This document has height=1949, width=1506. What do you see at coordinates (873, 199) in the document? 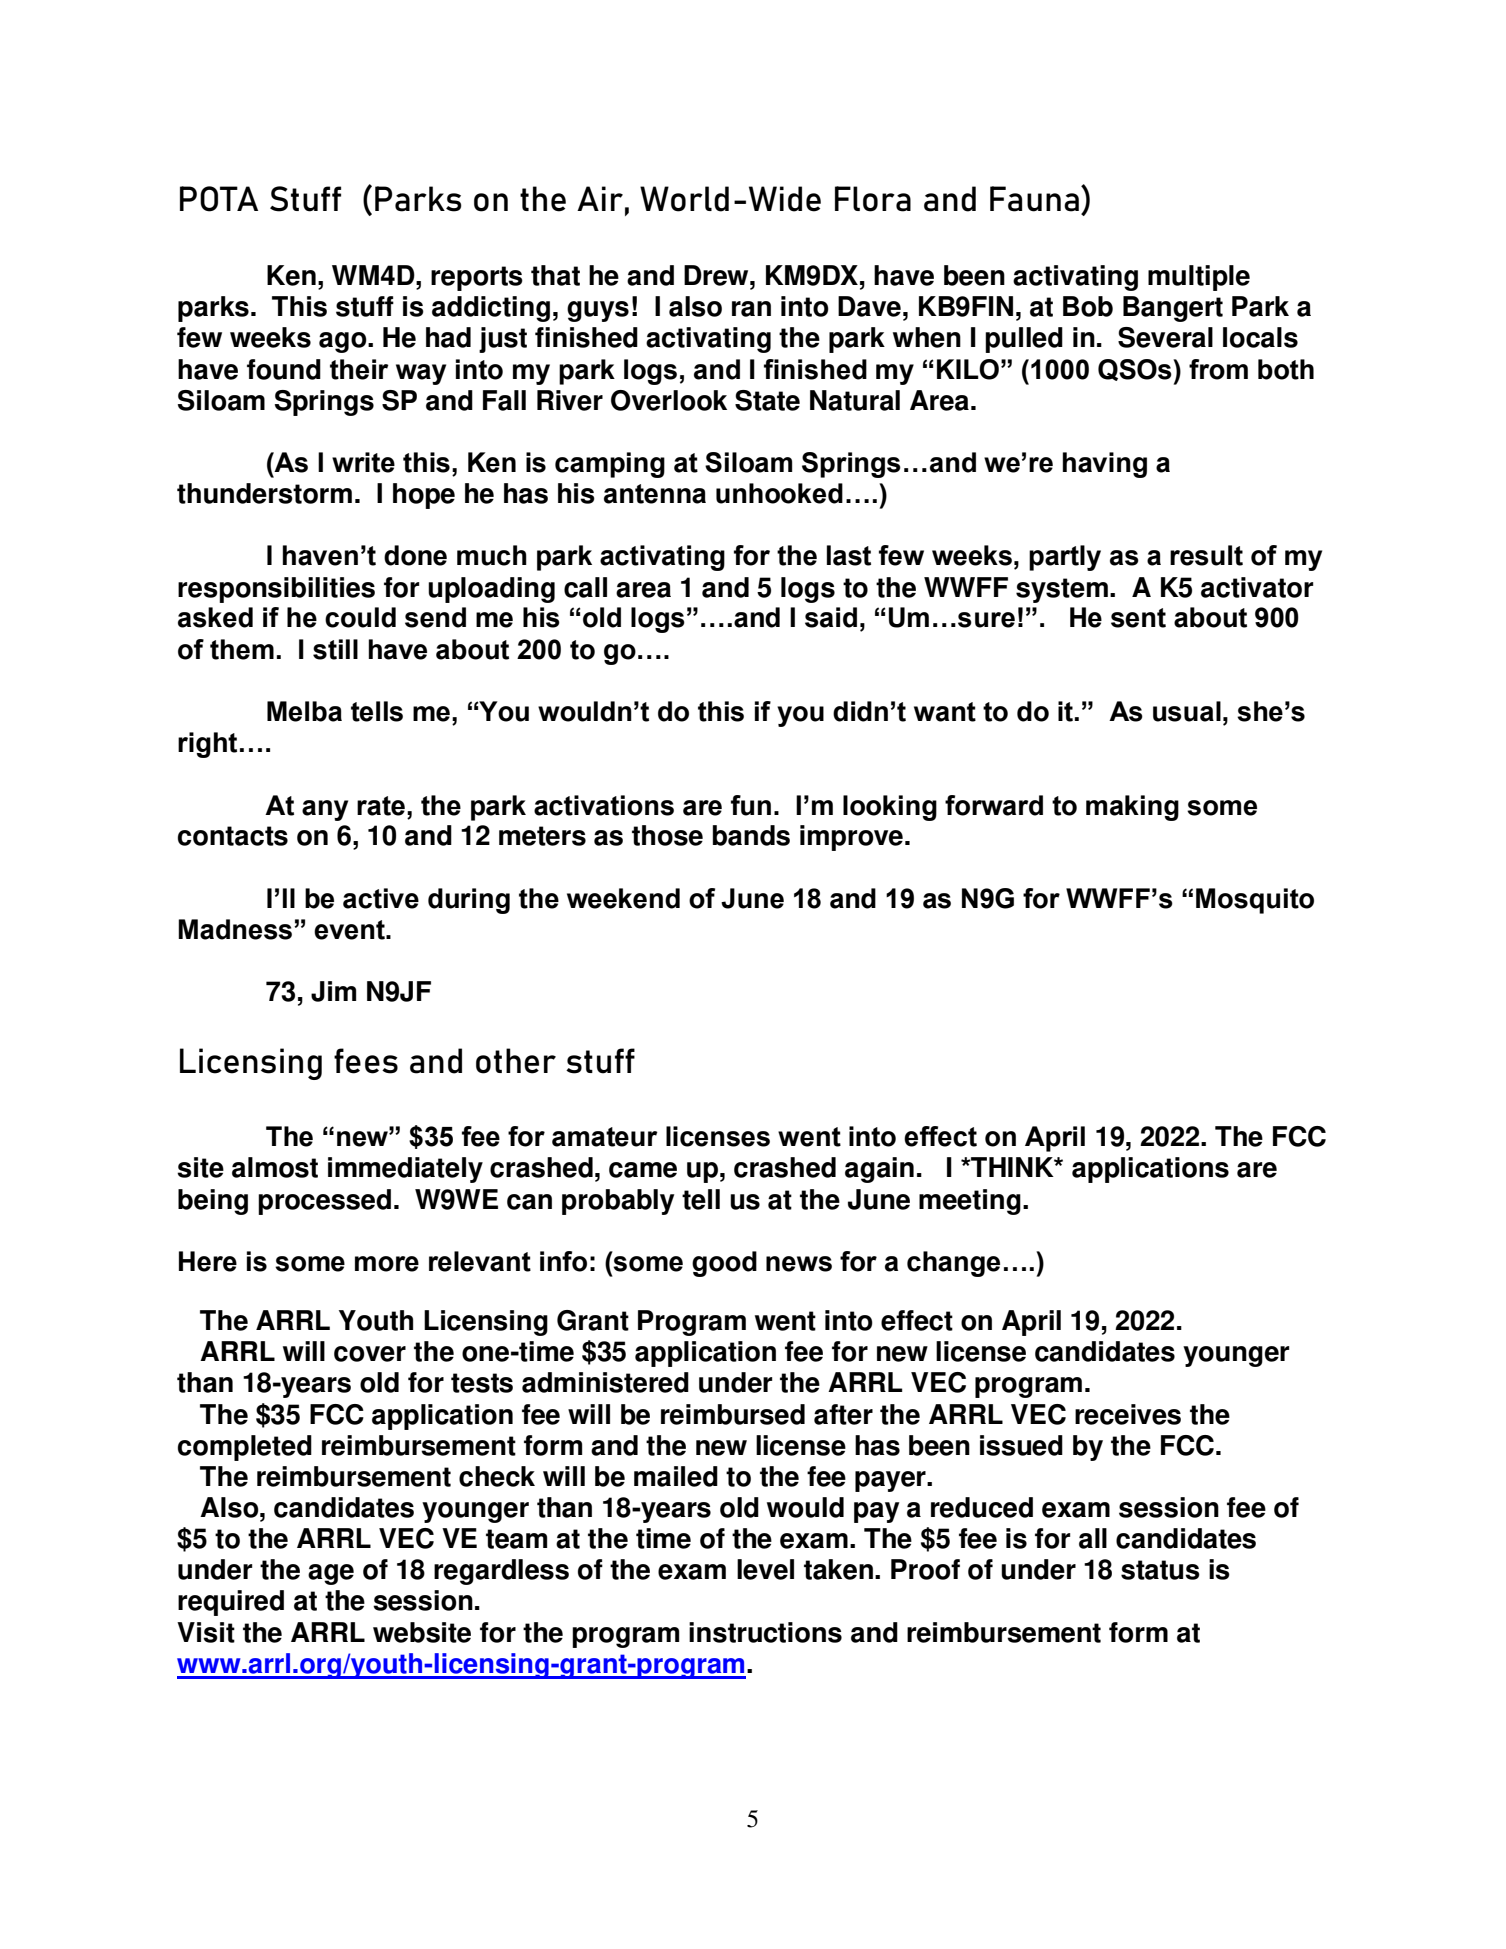
I see `Flora` at bounding box center [873, 199].
